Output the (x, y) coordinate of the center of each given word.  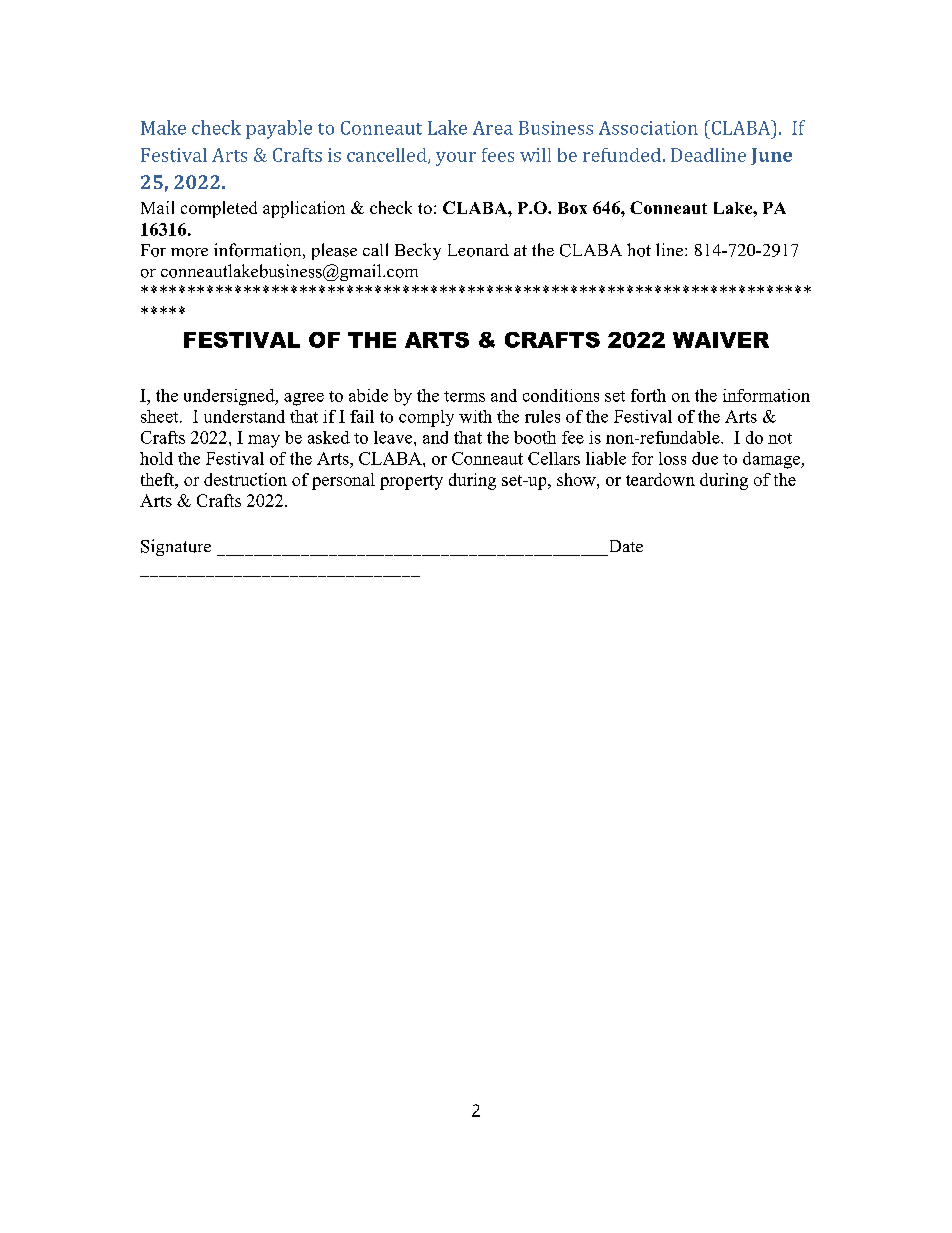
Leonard (478, 250)
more (189, 252)
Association (648, 128)
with (475, 416)
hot (639, 250)
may (264, 441)
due (705, 458)
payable (279, 129)
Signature (176, 547)
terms (464, 396)
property (411, 482)
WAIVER (721, 340)
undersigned (230, 397)
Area (493, 128)
